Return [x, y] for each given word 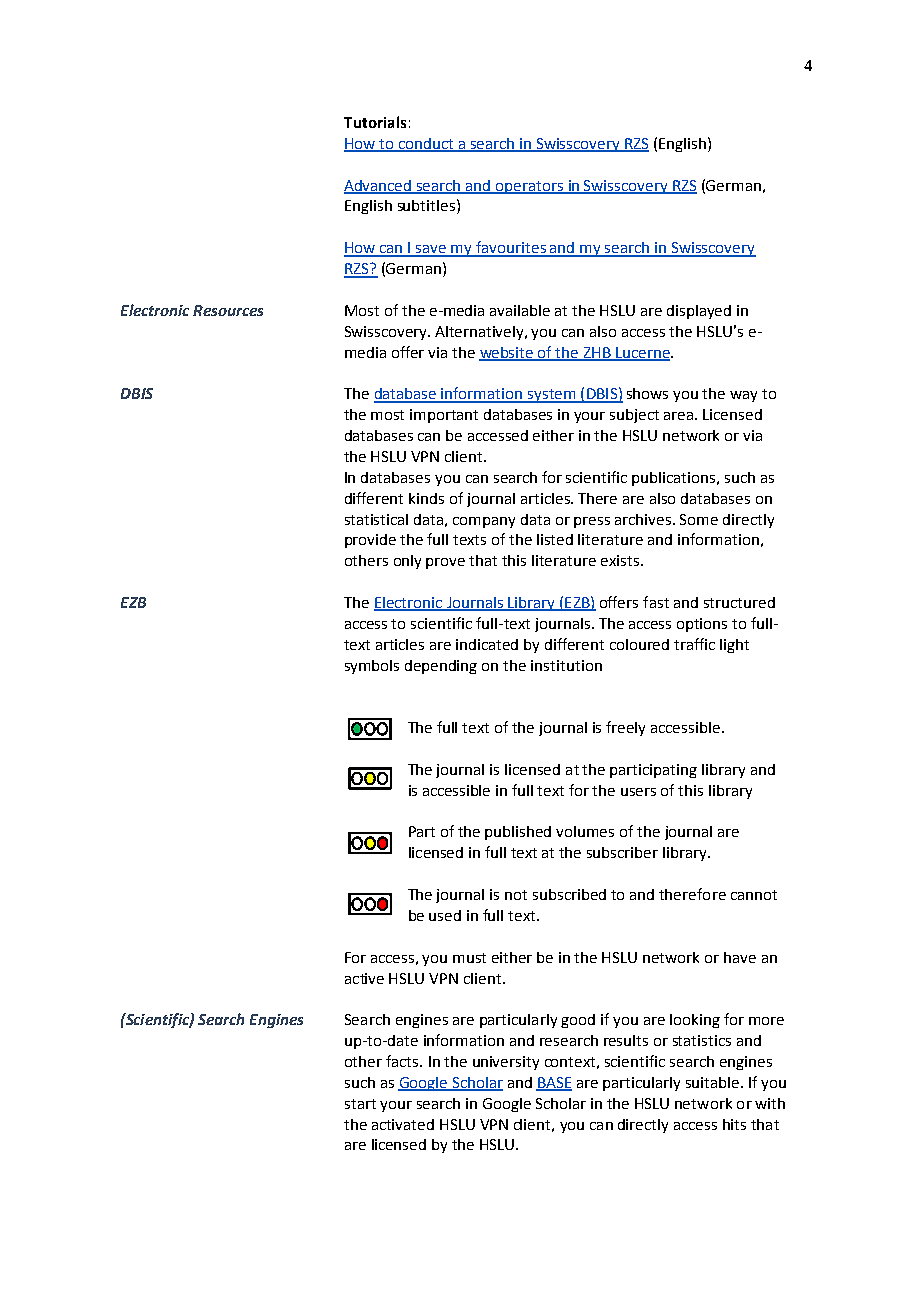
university [506, 1063]
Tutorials [375, 122]
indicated [487, 644]
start [360, 1104]
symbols [372, 667]
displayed [699, 312]
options [702, 625]
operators [530, 187]
